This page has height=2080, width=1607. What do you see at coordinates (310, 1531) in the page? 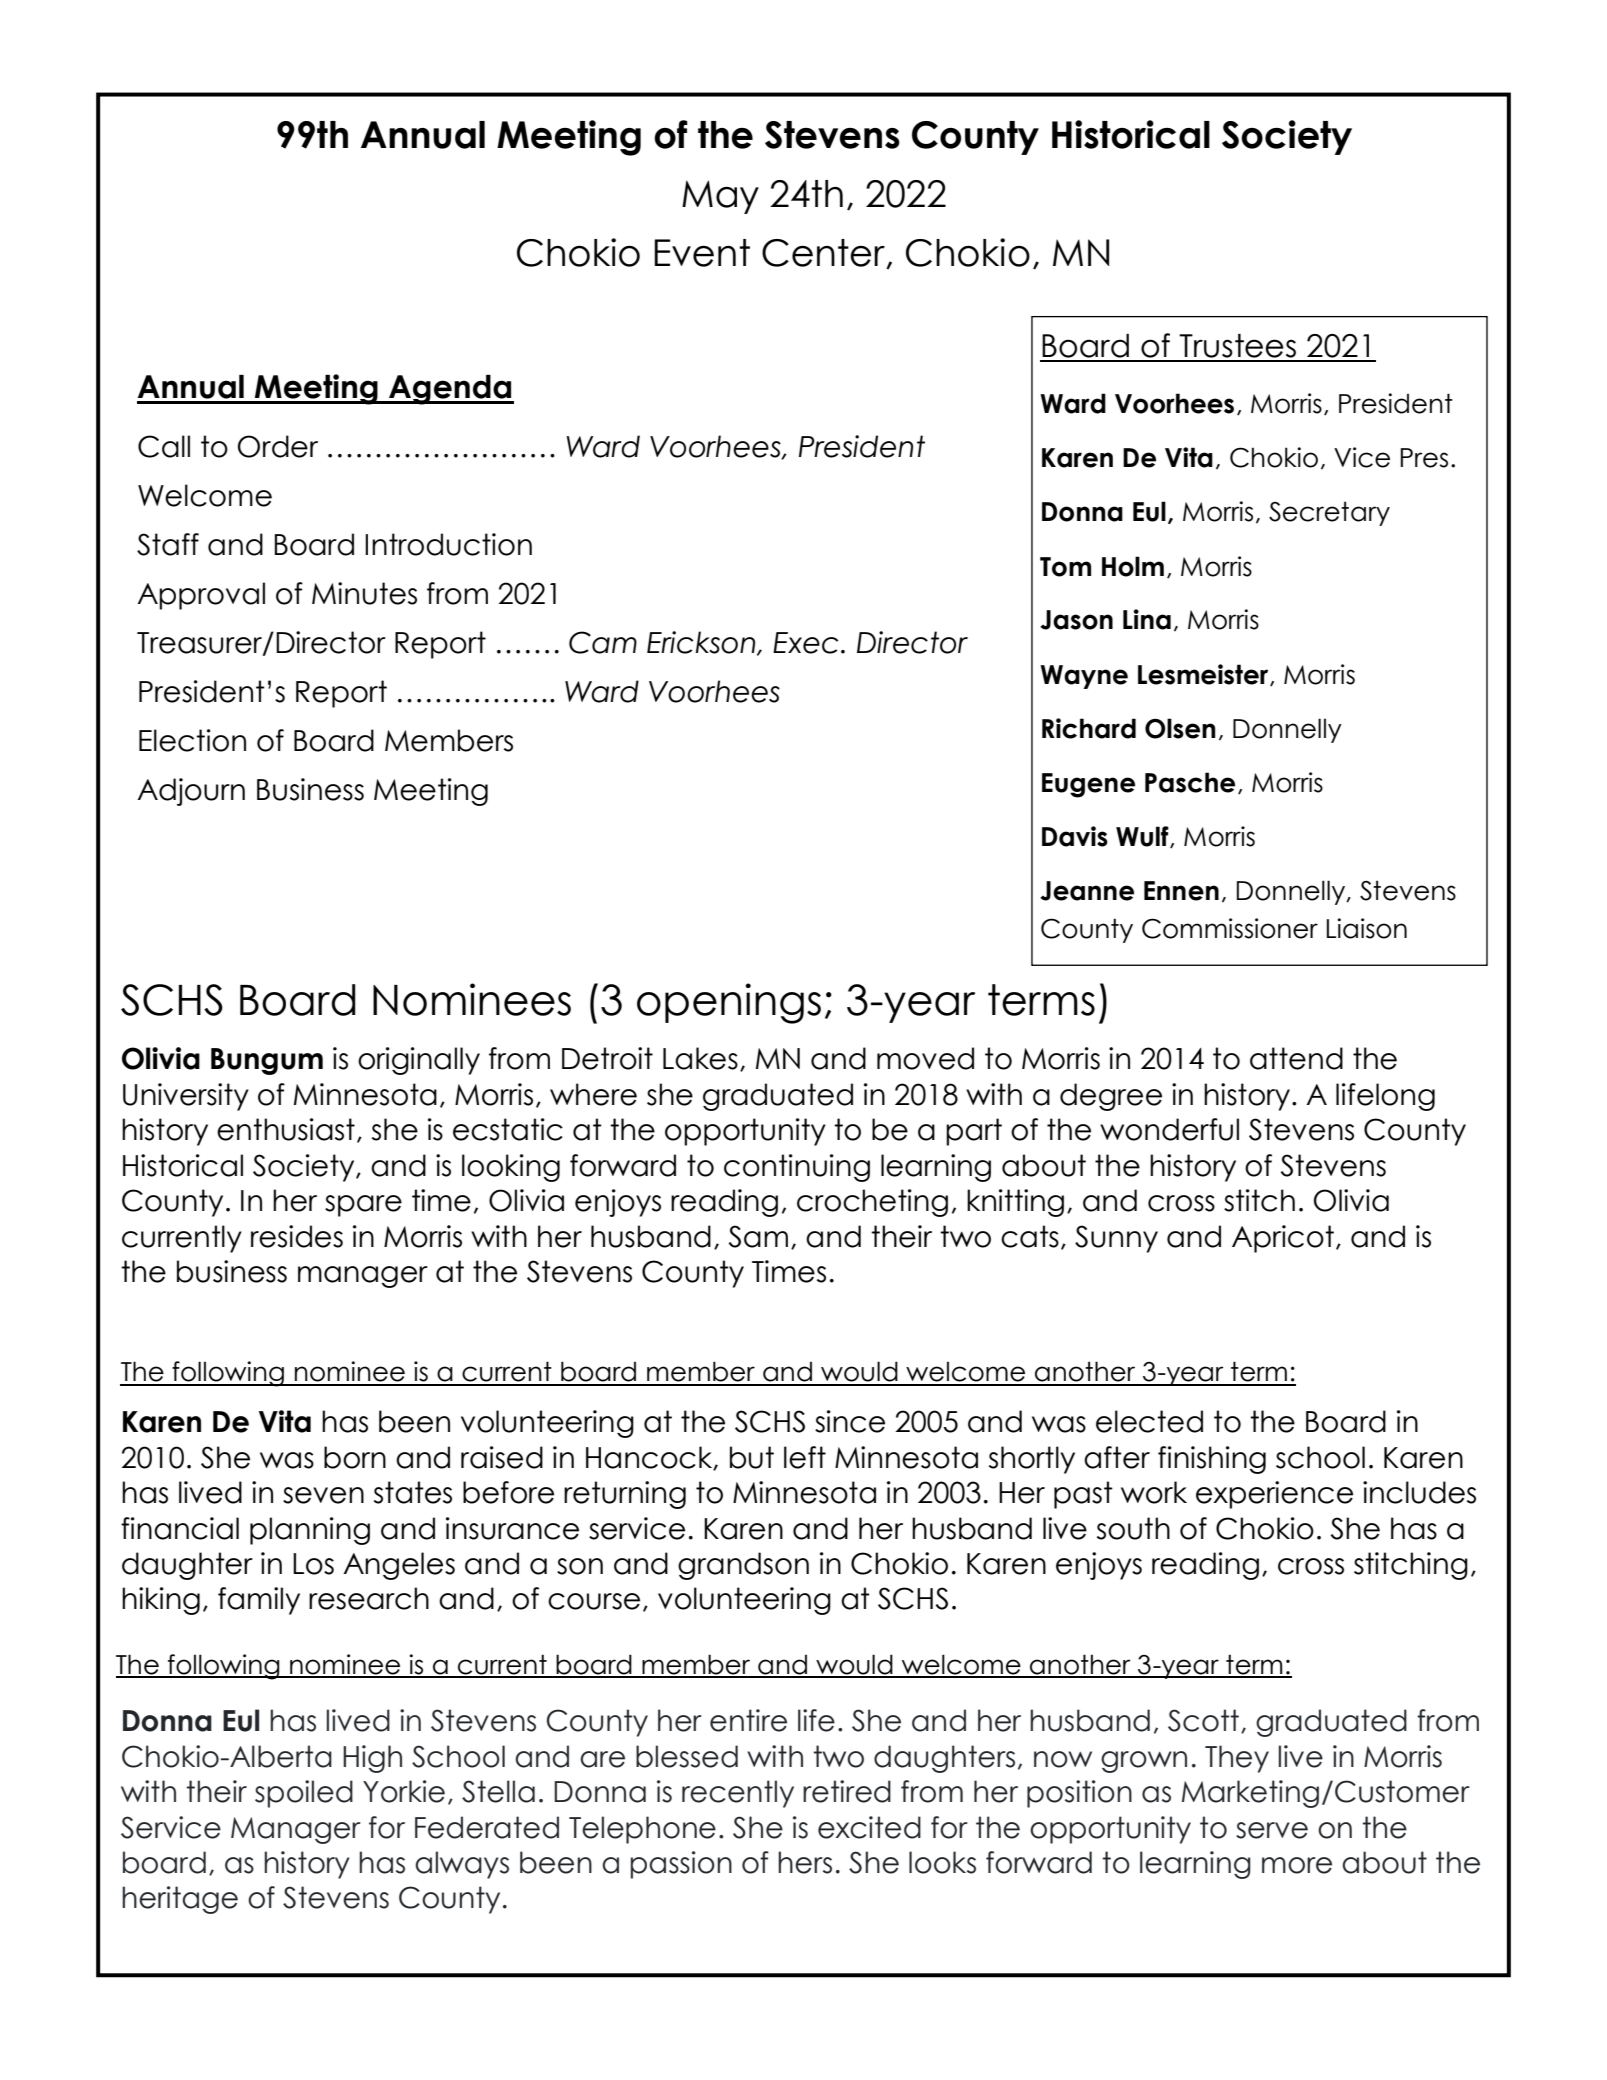
I see `planning` at bounding box center [310, 1531].
